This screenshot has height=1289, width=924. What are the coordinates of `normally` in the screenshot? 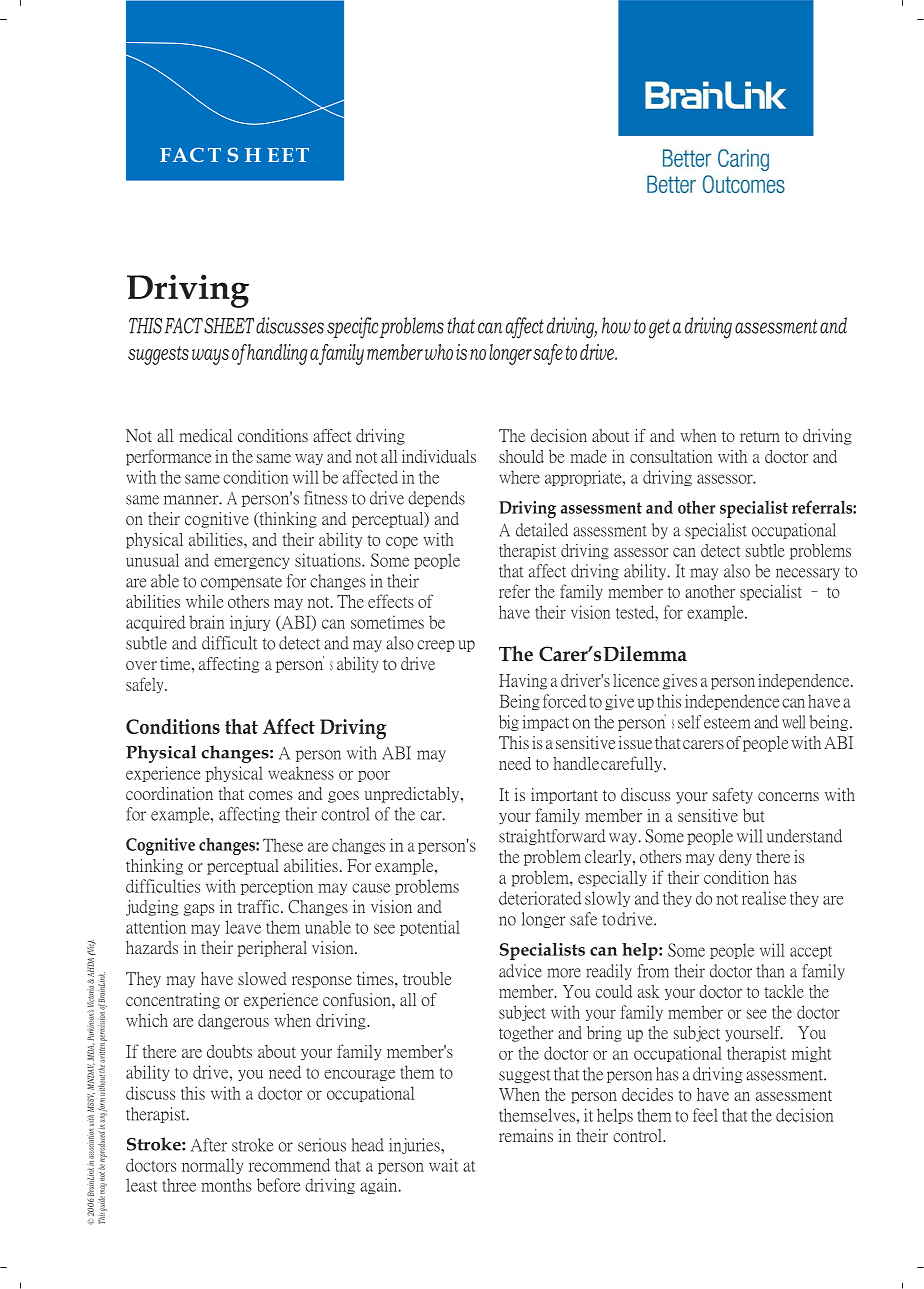 It's located at (212, 1166).
